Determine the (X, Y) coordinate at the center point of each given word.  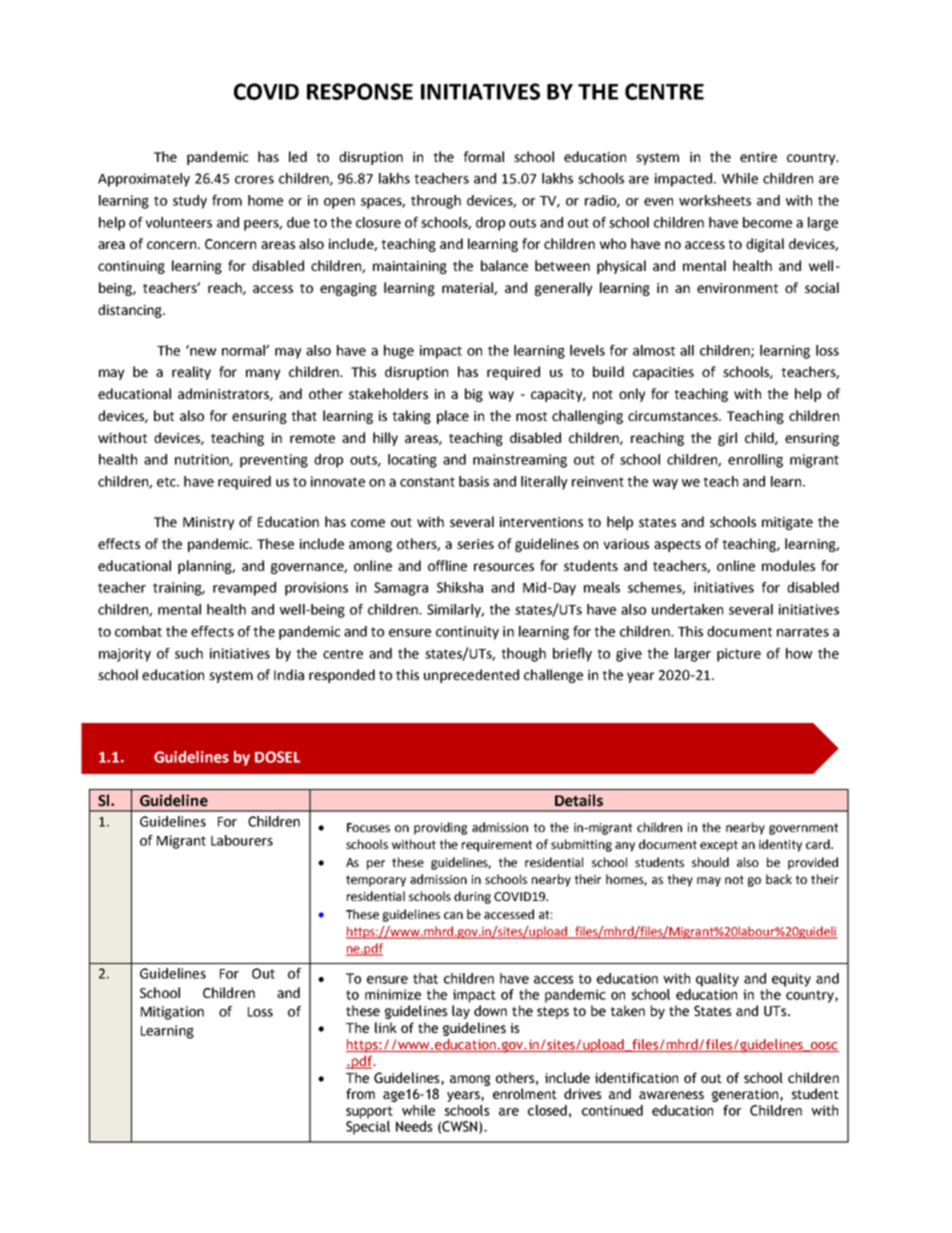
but (164, 415)
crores (254, 180)
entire (758, 157)
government (803, 829)
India (289, 674)
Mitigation (172, 1013)
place (453, 417)
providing (440, 828)
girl (727, 439)
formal (484, 156)
